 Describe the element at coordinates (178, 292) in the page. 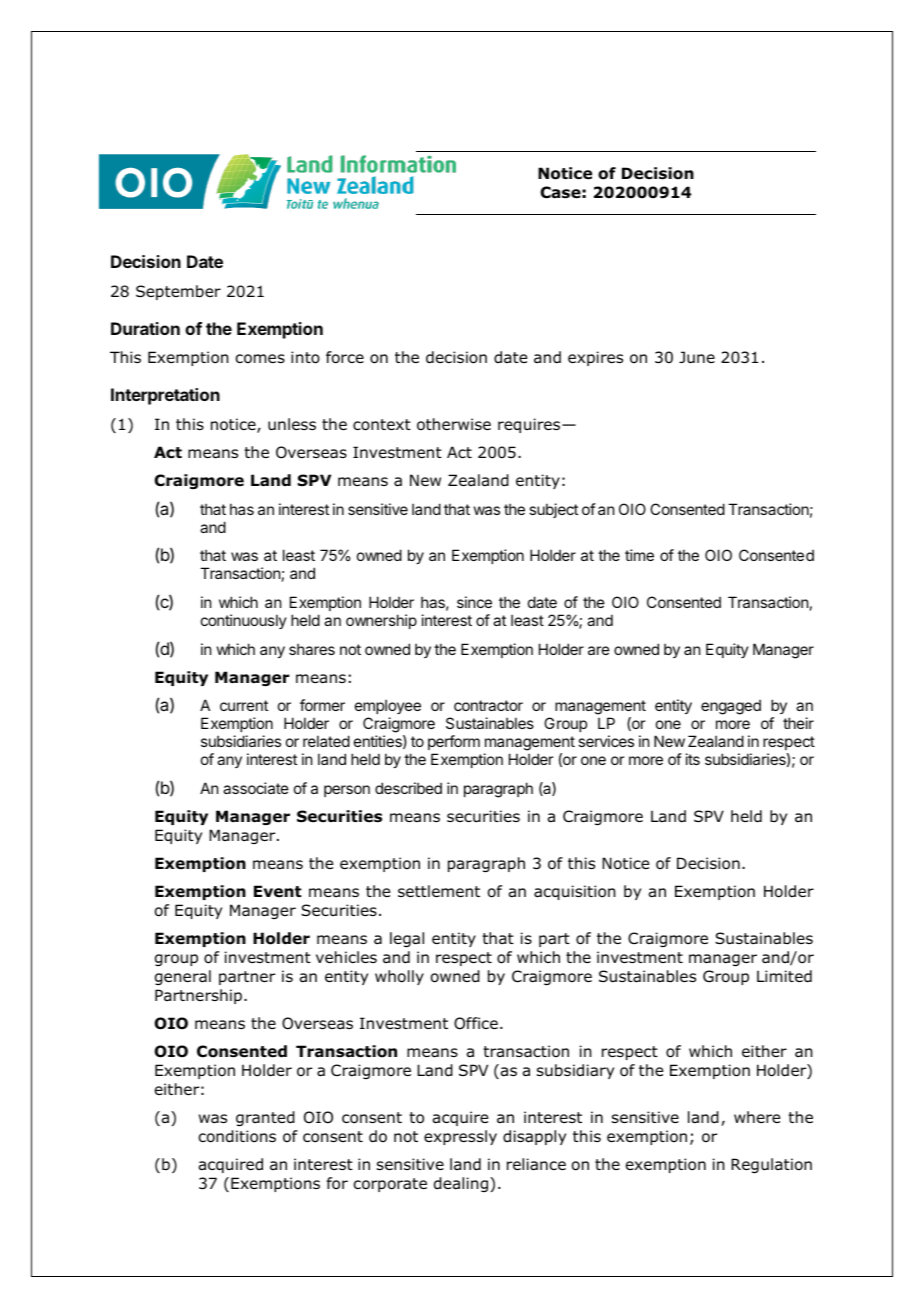

I see `September` at that location.
